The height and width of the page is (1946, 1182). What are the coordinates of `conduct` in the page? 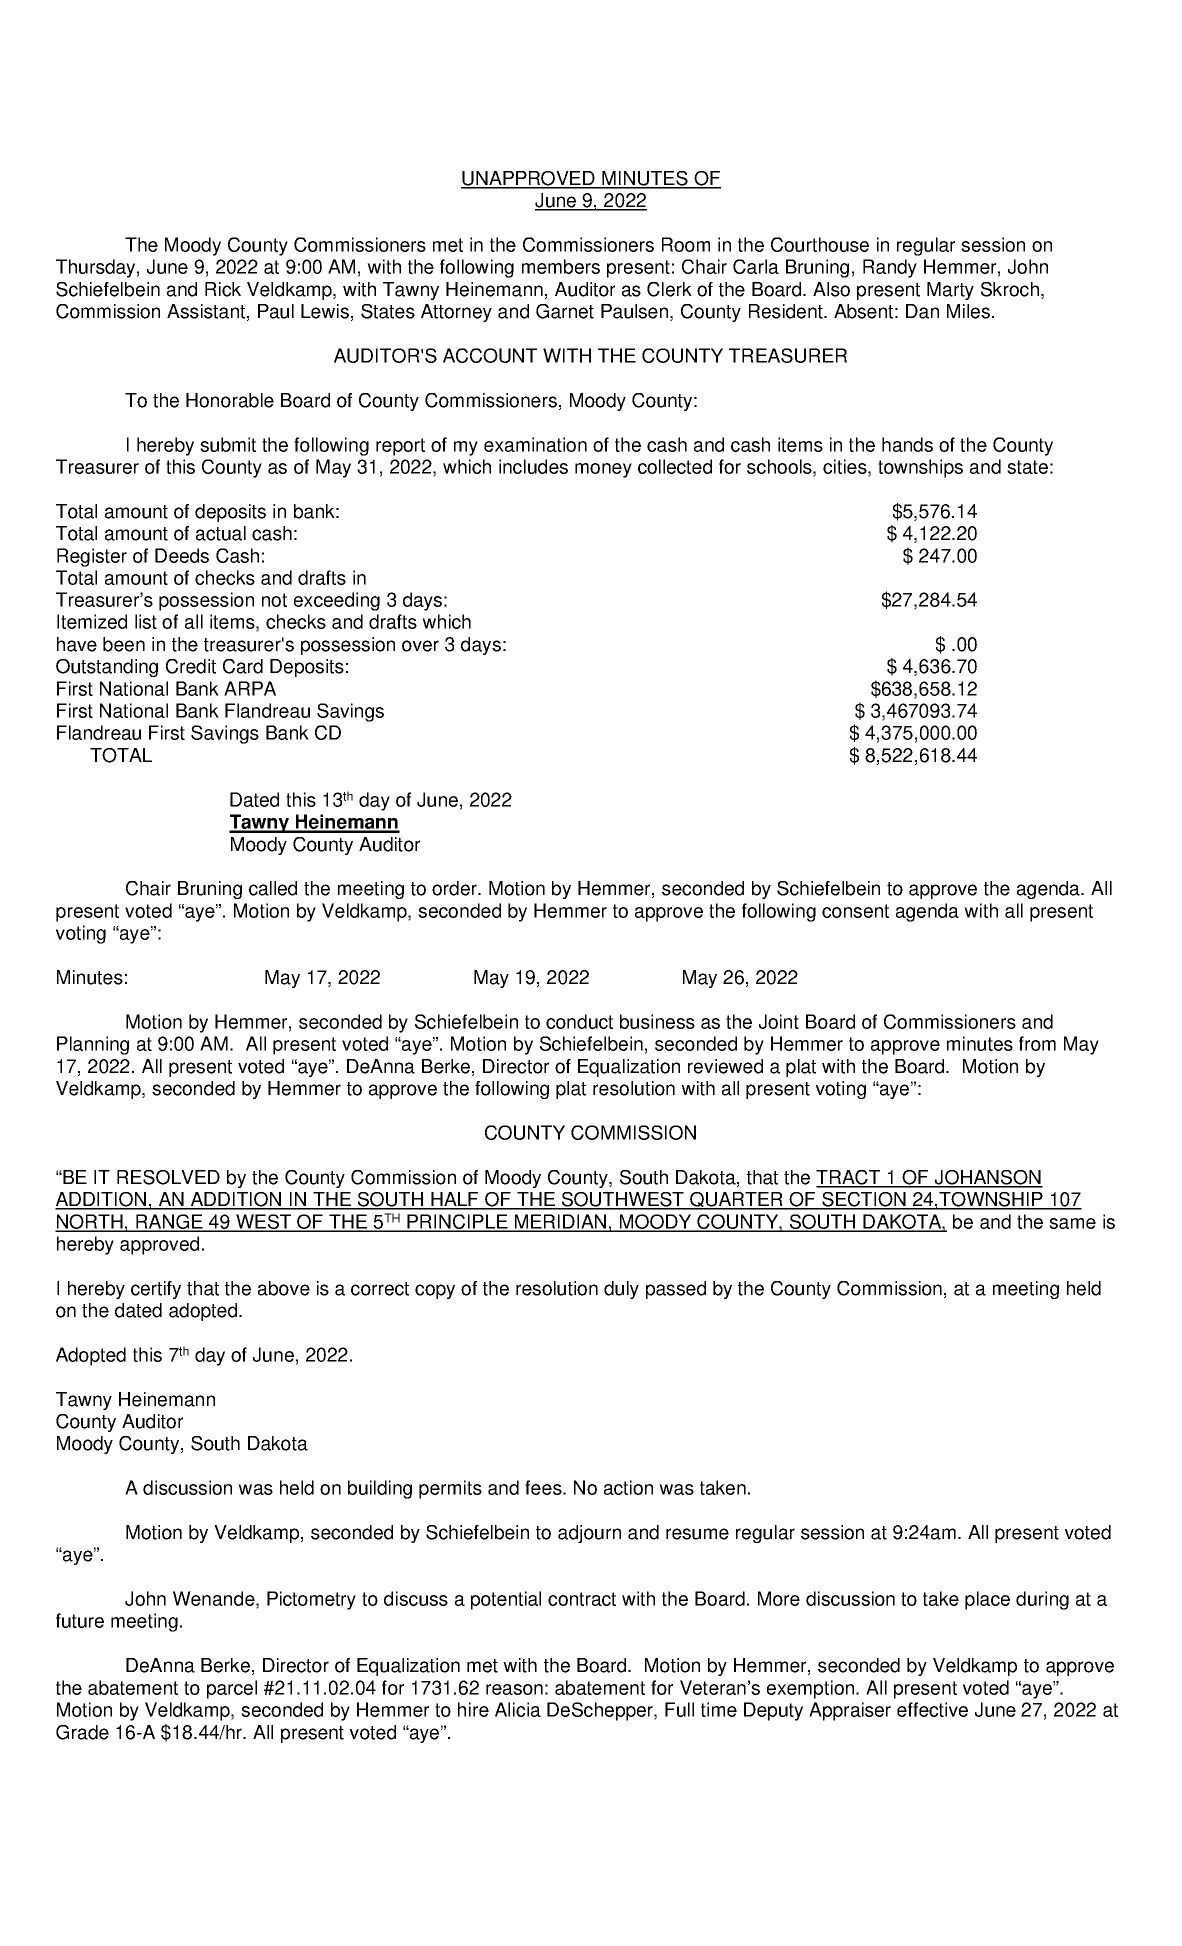 It's located at (579, 1021).
